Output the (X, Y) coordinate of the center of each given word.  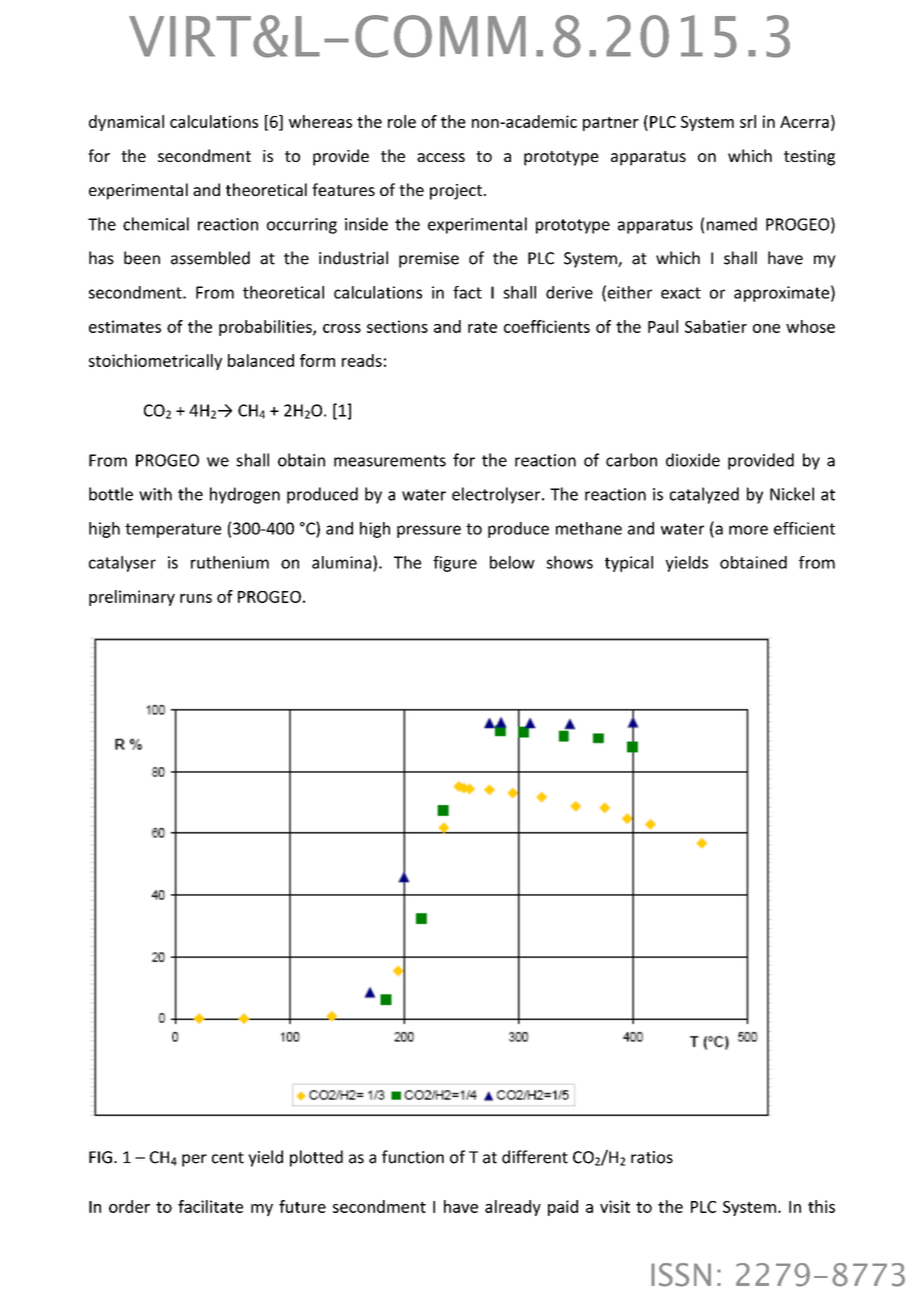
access (441, 157)
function (413, 1157)
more (748, 530)
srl (748, 121)
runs (196, 598)
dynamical (126, 123)
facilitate (210, 1206)
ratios (652, 1157)
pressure (429, 531)
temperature (173, 530)
